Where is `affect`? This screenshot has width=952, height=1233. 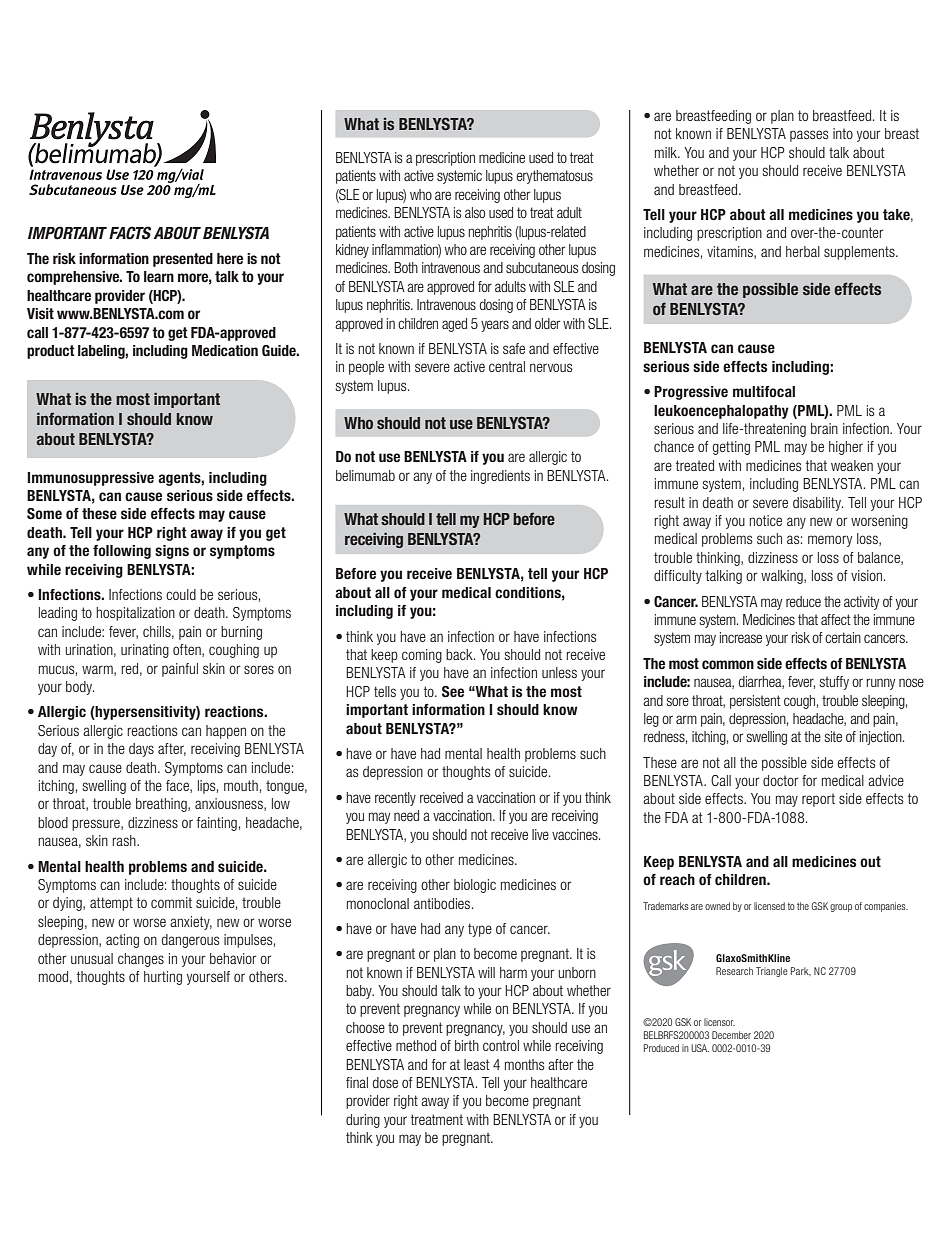
affect is located at coordinates (836, 619).
